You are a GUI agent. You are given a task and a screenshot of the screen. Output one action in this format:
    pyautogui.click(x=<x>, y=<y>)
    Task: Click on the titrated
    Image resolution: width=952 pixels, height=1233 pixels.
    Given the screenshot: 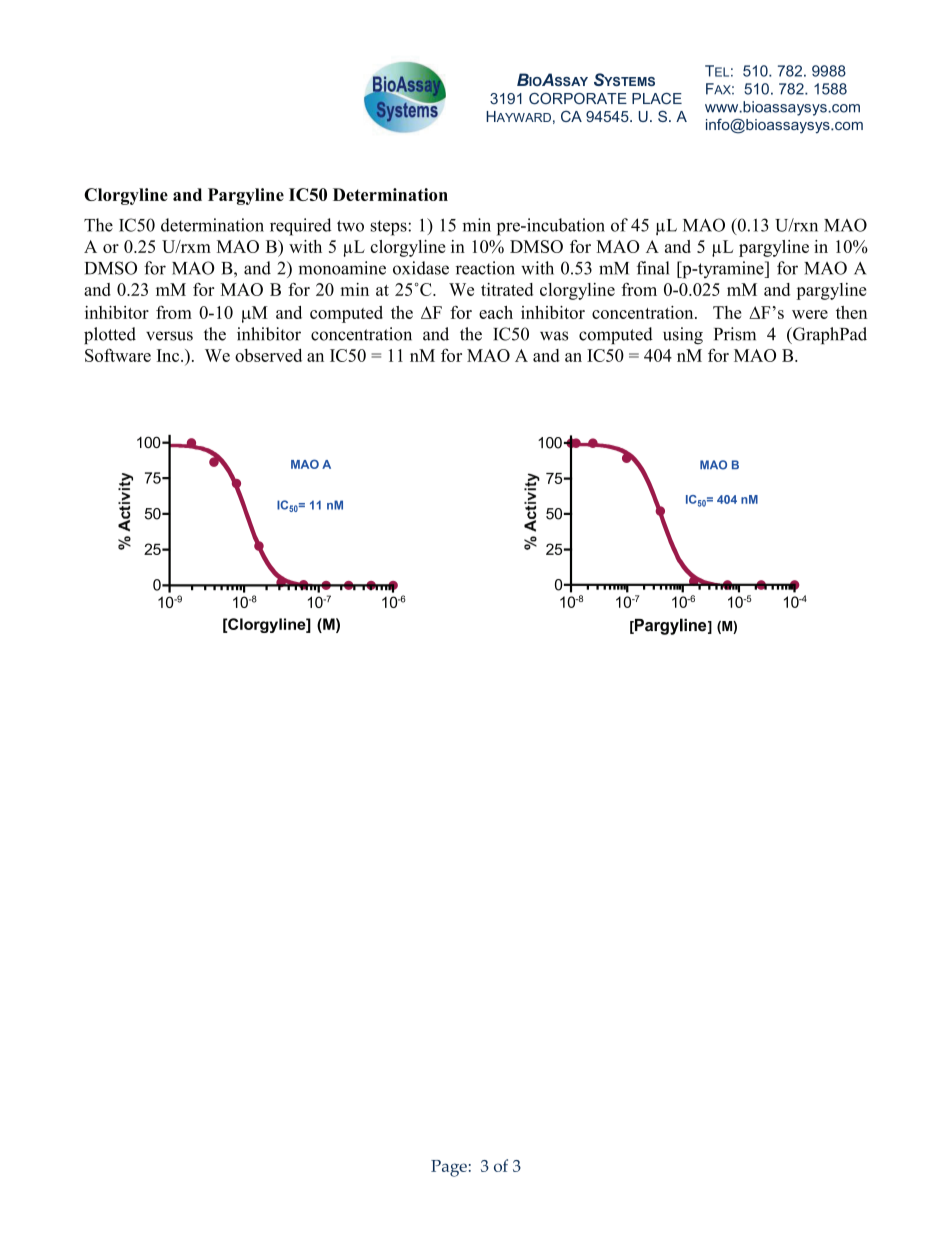 What is the action you would take?
    pyautogui.click(x=507, y=289)
